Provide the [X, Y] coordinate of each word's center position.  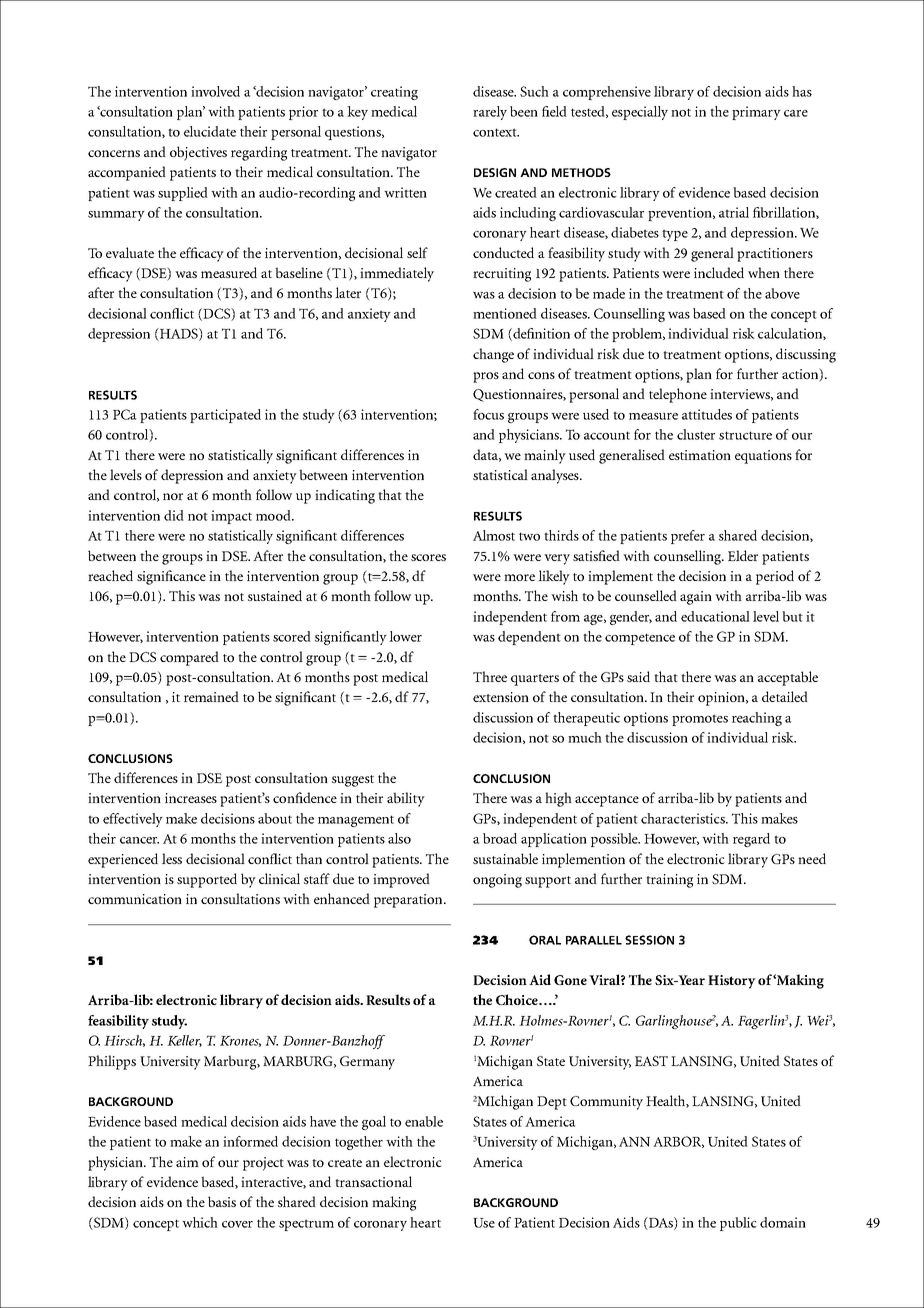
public [738, 1224]
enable [424, 1121]
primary [756, 113]
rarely [490, 113]
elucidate [210, 131]
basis [222, 1201]
